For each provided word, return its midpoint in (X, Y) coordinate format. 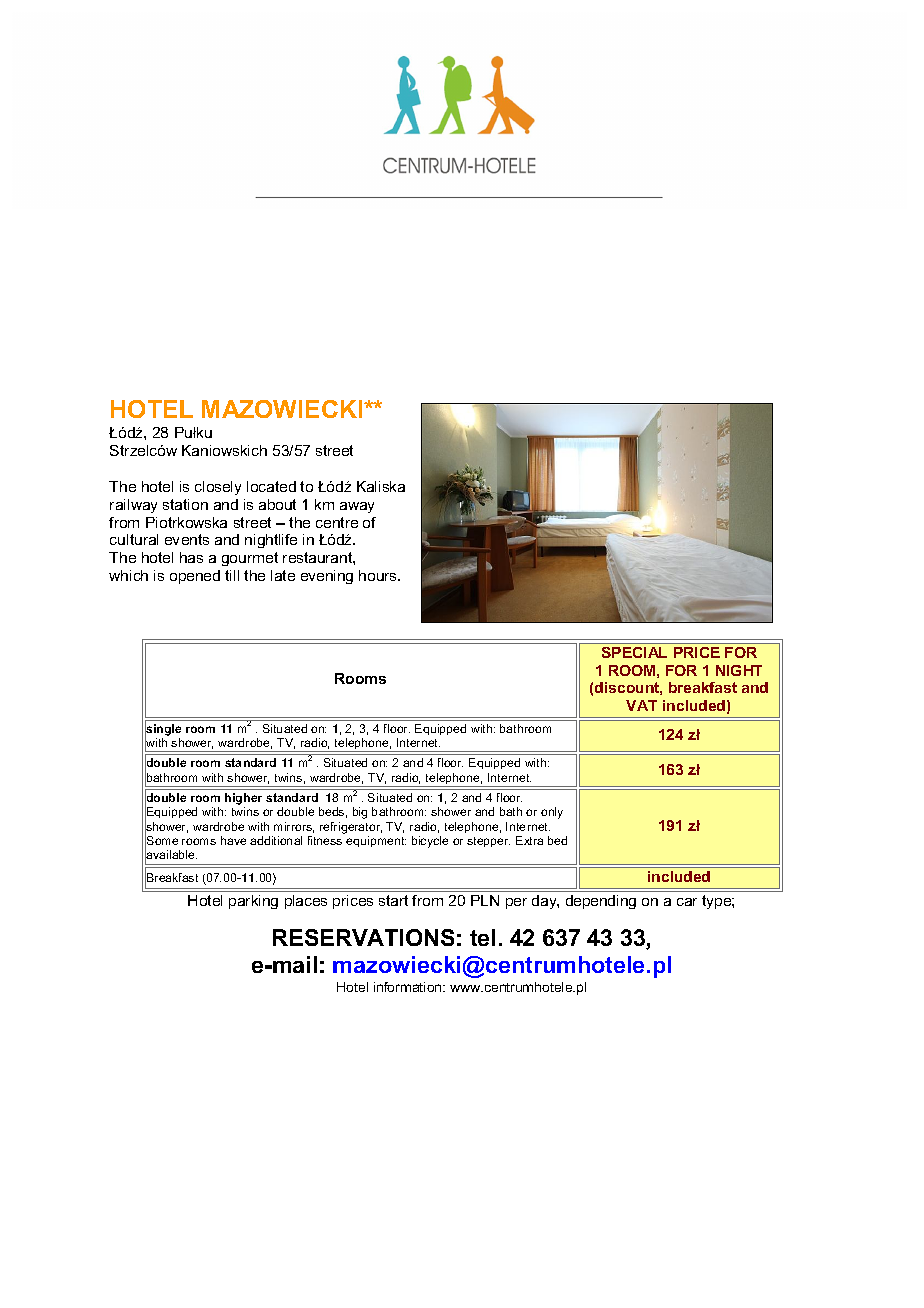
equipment (376, 841)
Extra (529, 840)
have (233, 840)
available (171, 855)
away (357, 507)
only (552, 813)
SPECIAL (634, 652)
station (185, 504)
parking (253, 902)
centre (337, 522)
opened (195, 577)
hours (379, 575)
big (360, 813)
